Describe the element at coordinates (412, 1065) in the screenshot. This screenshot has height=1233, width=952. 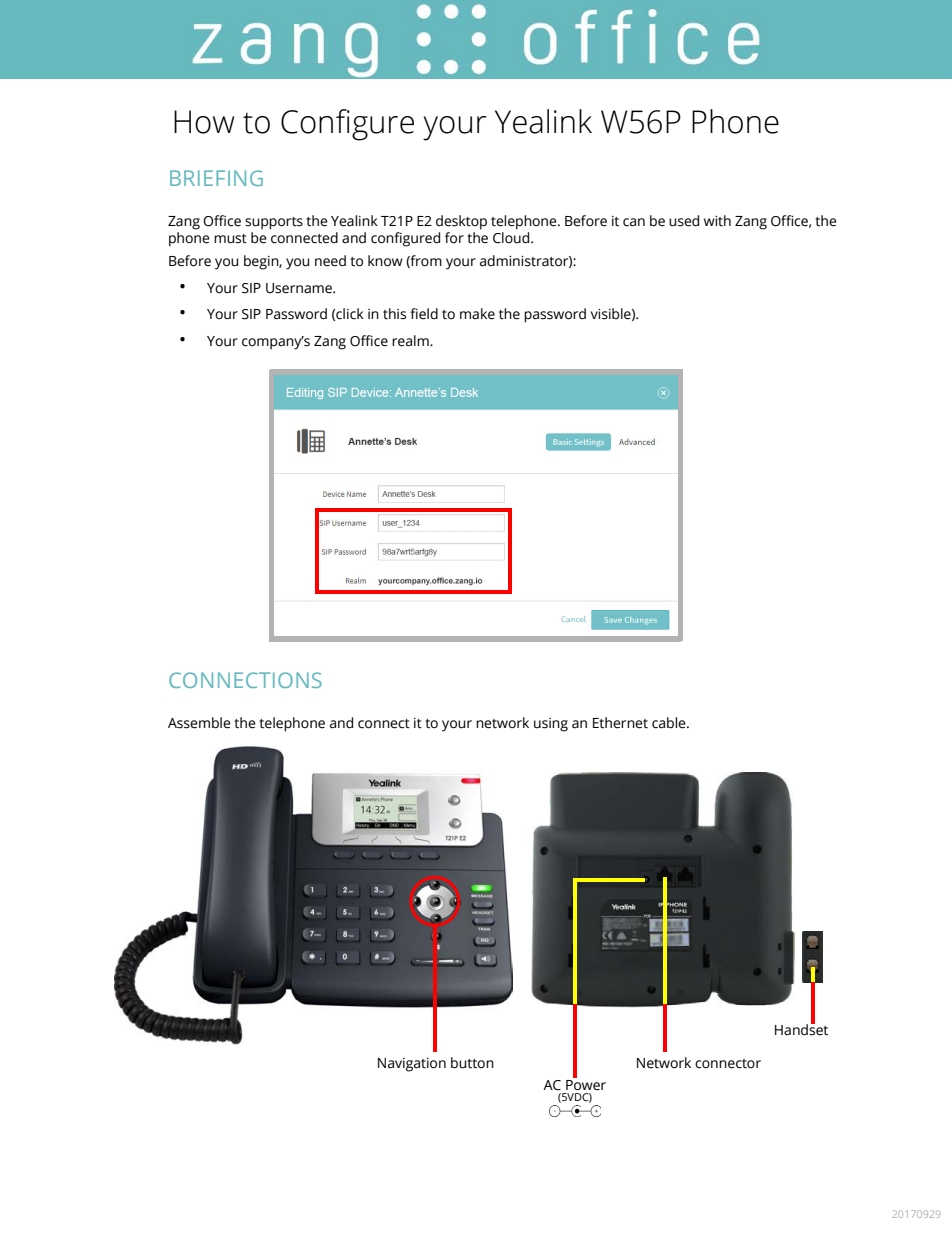
I see `Navigation` at that location.
